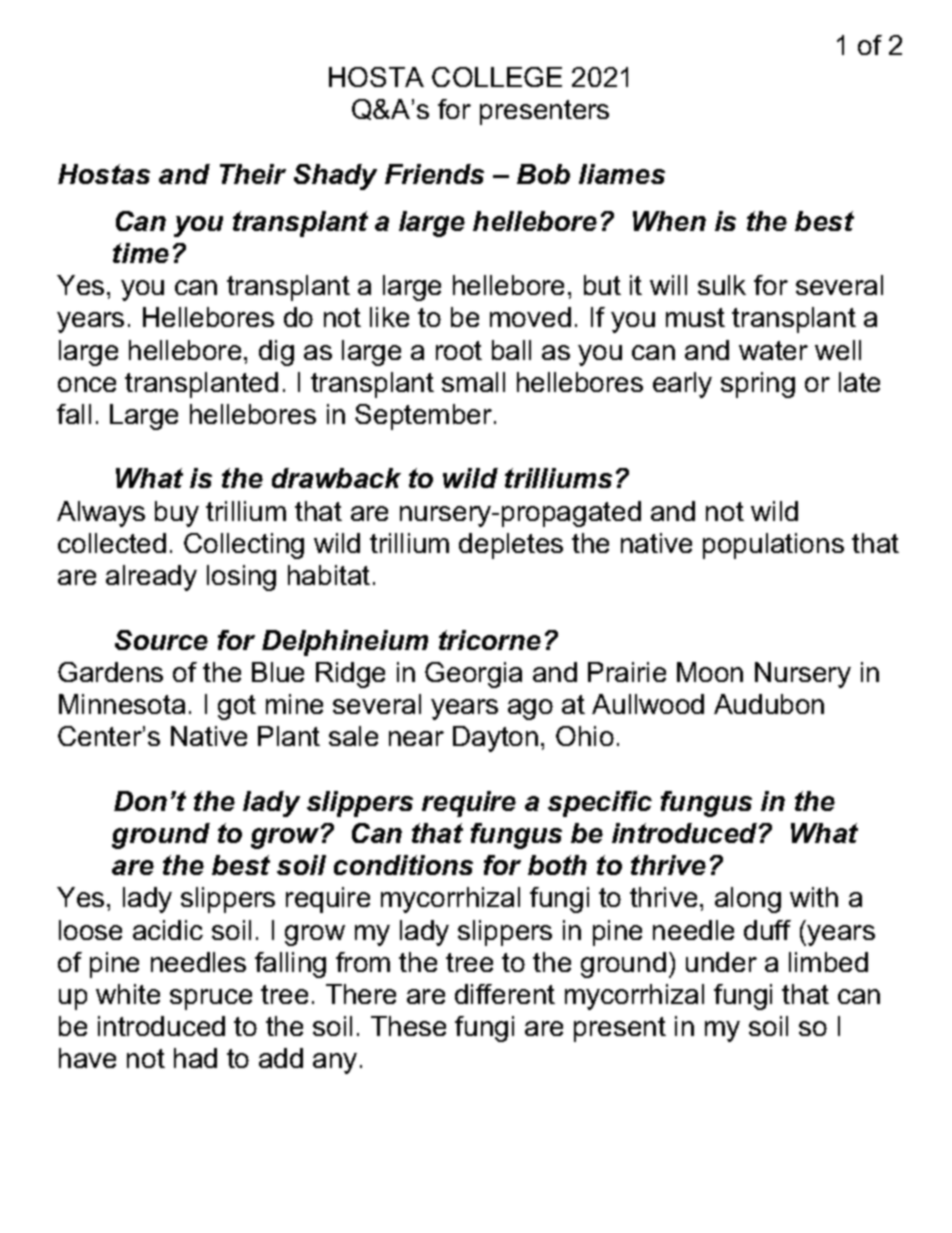 The width and height of the document is (952, 1233). Describe the element at coordinates (669, 221) in the document. I see `When` at that location.
